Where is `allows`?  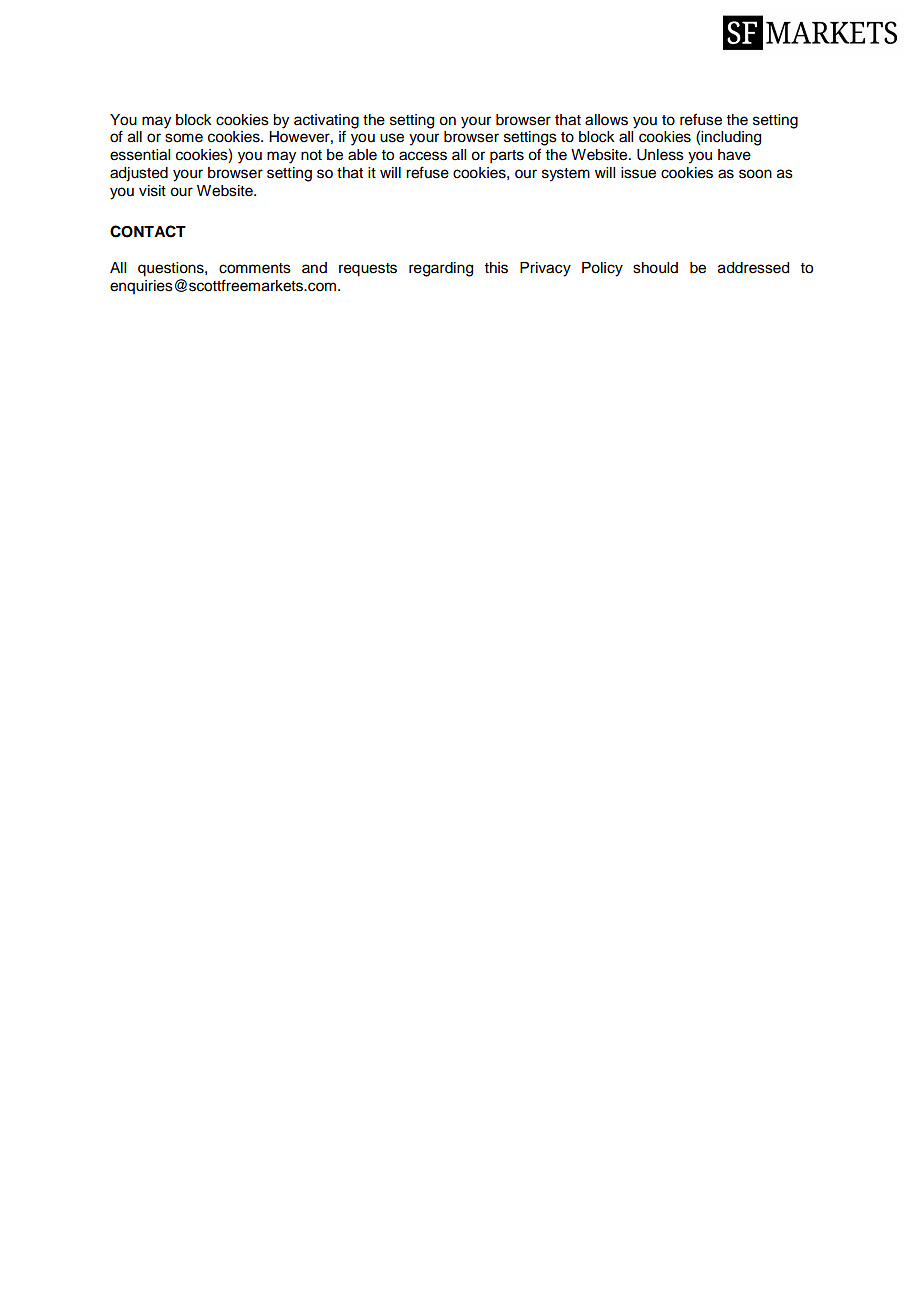 allows is located at coordinates (606, 120).
